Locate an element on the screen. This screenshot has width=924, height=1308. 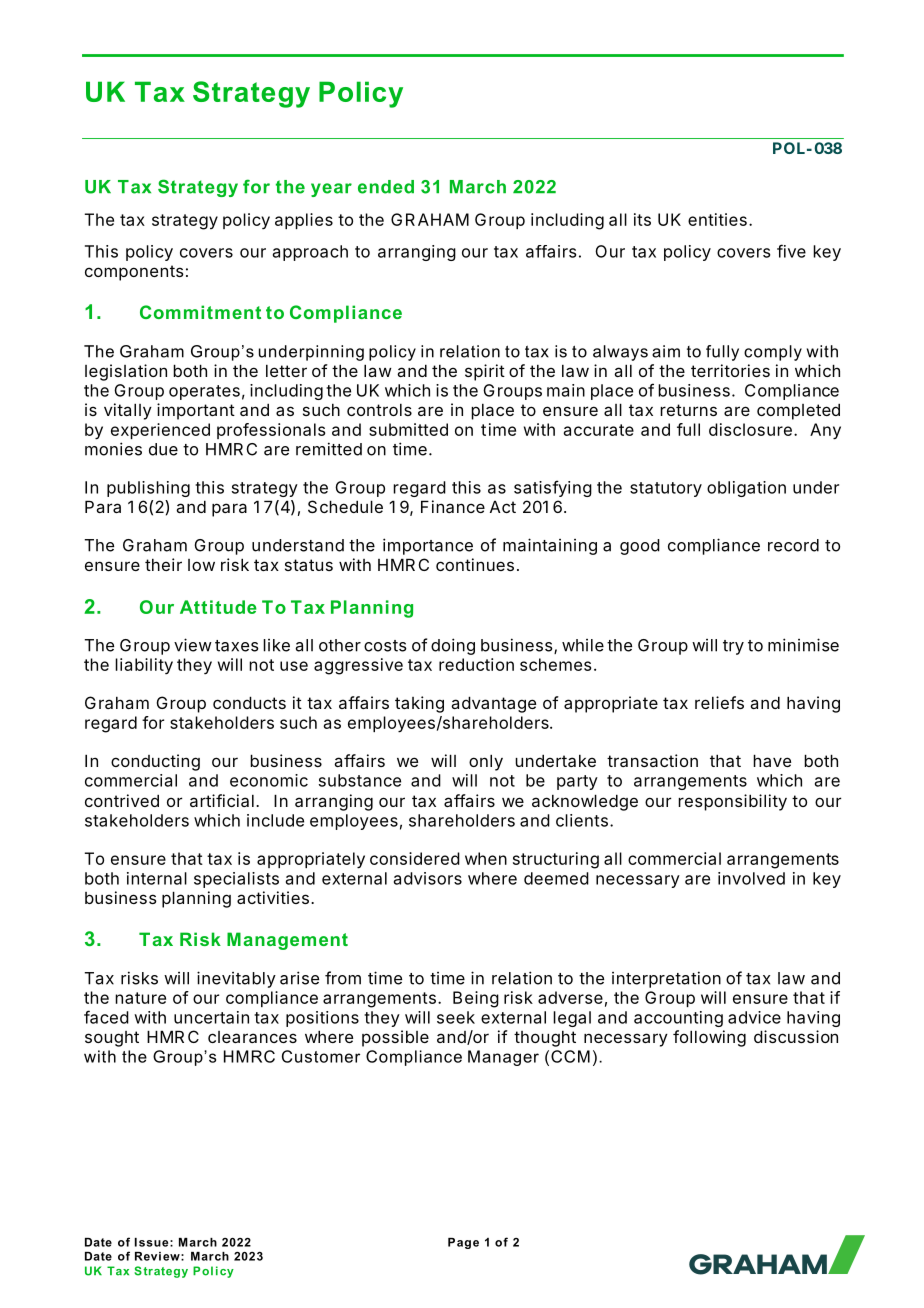
their is located at coordinates (163, 564).
